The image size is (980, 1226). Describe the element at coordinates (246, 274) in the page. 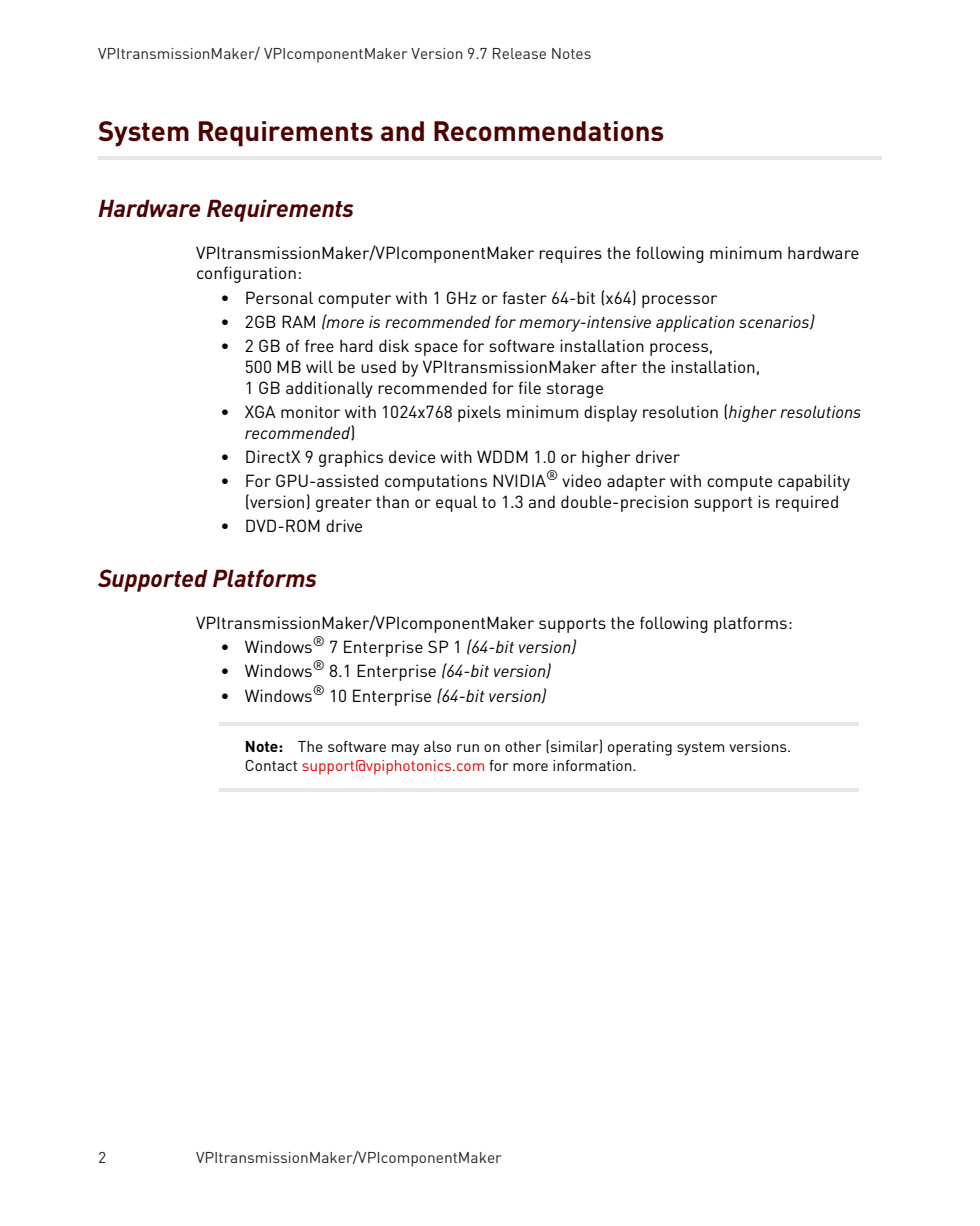

I see `configuration` at that location.
